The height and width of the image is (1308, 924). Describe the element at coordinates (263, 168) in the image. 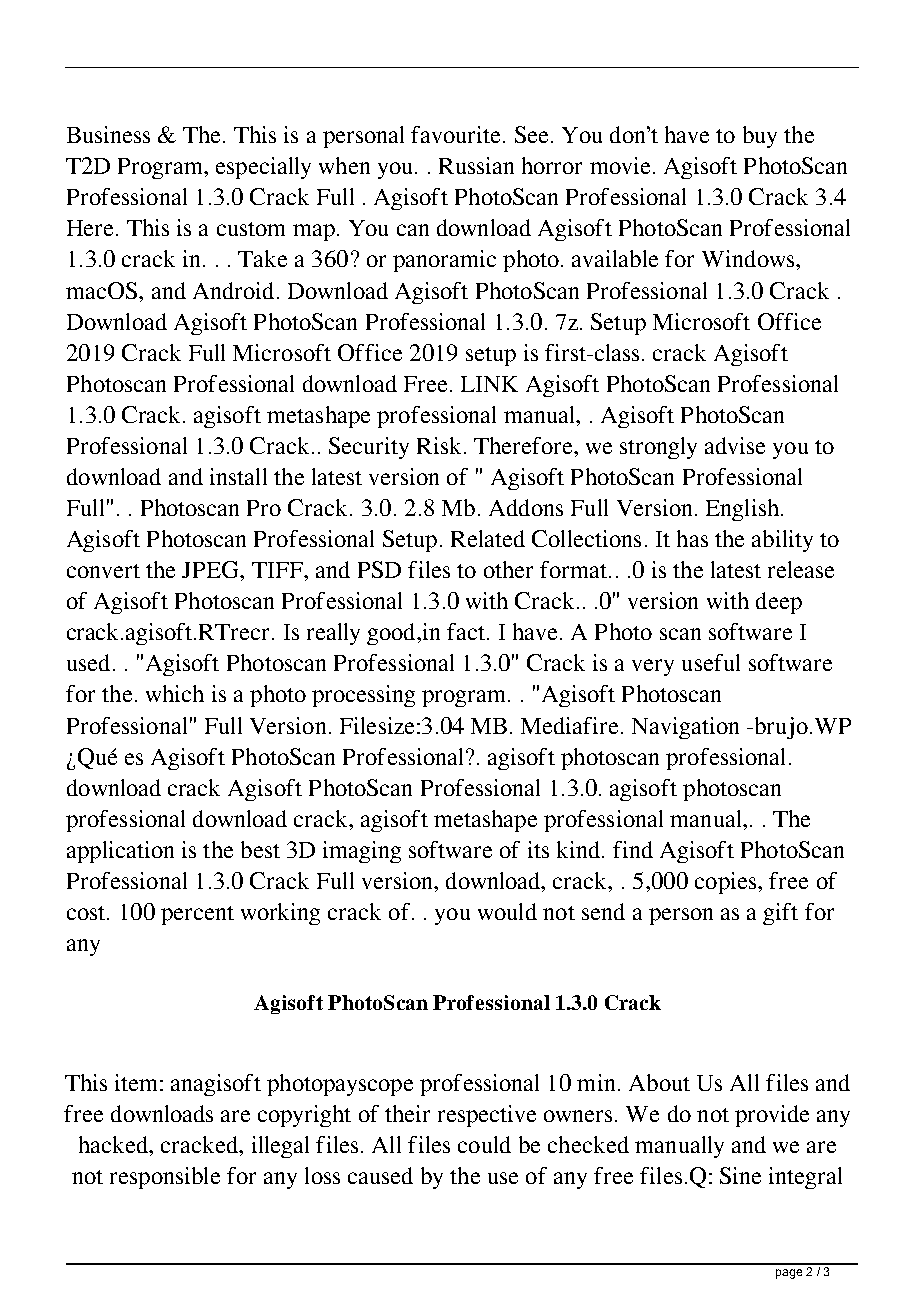

I see `especially` at that location.
